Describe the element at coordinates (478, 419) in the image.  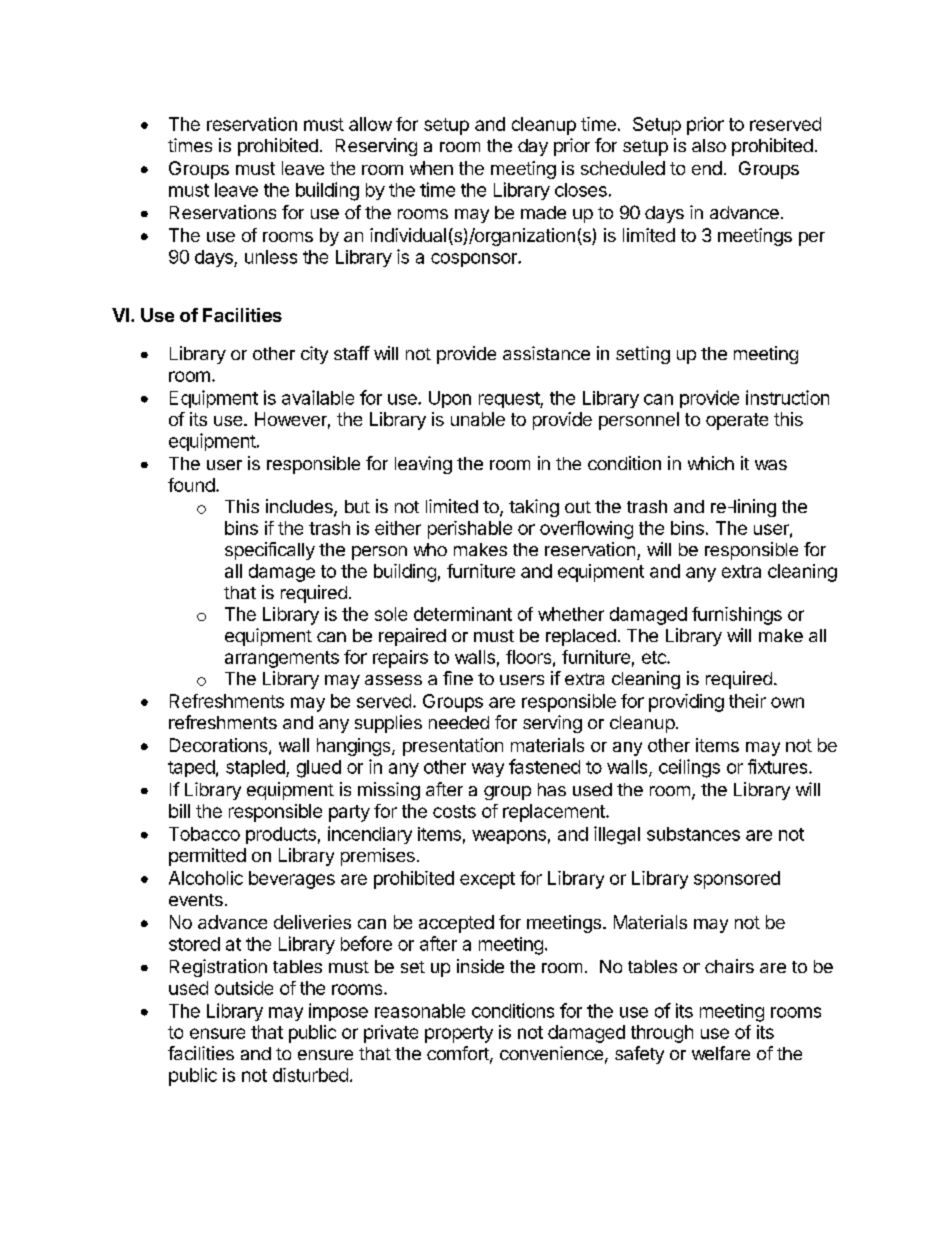
I see `unable` at that location.
